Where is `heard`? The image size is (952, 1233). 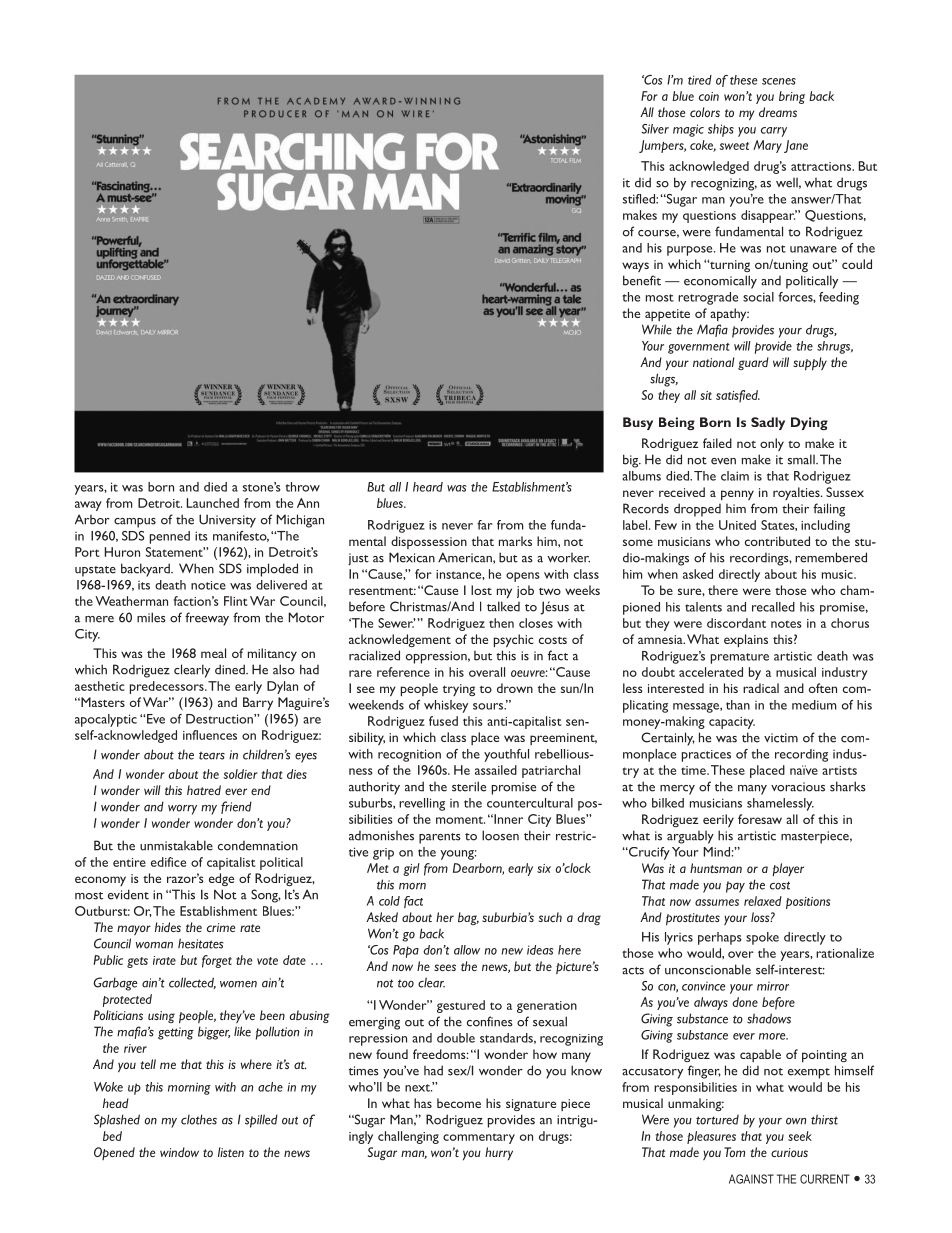 heard is located at coordinates (428, 487).
